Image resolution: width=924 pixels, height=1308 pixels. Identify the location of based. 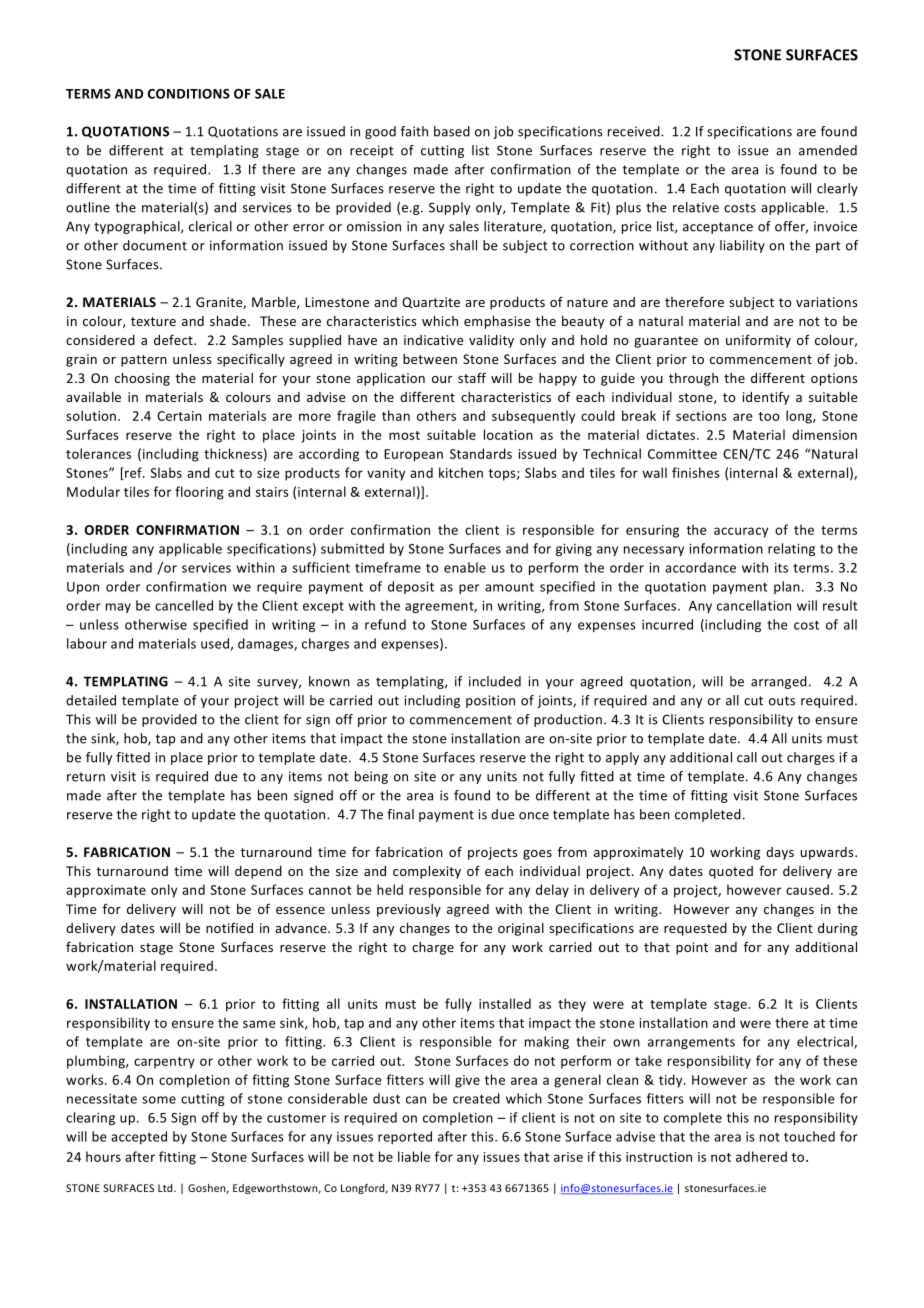
(452, 131).
